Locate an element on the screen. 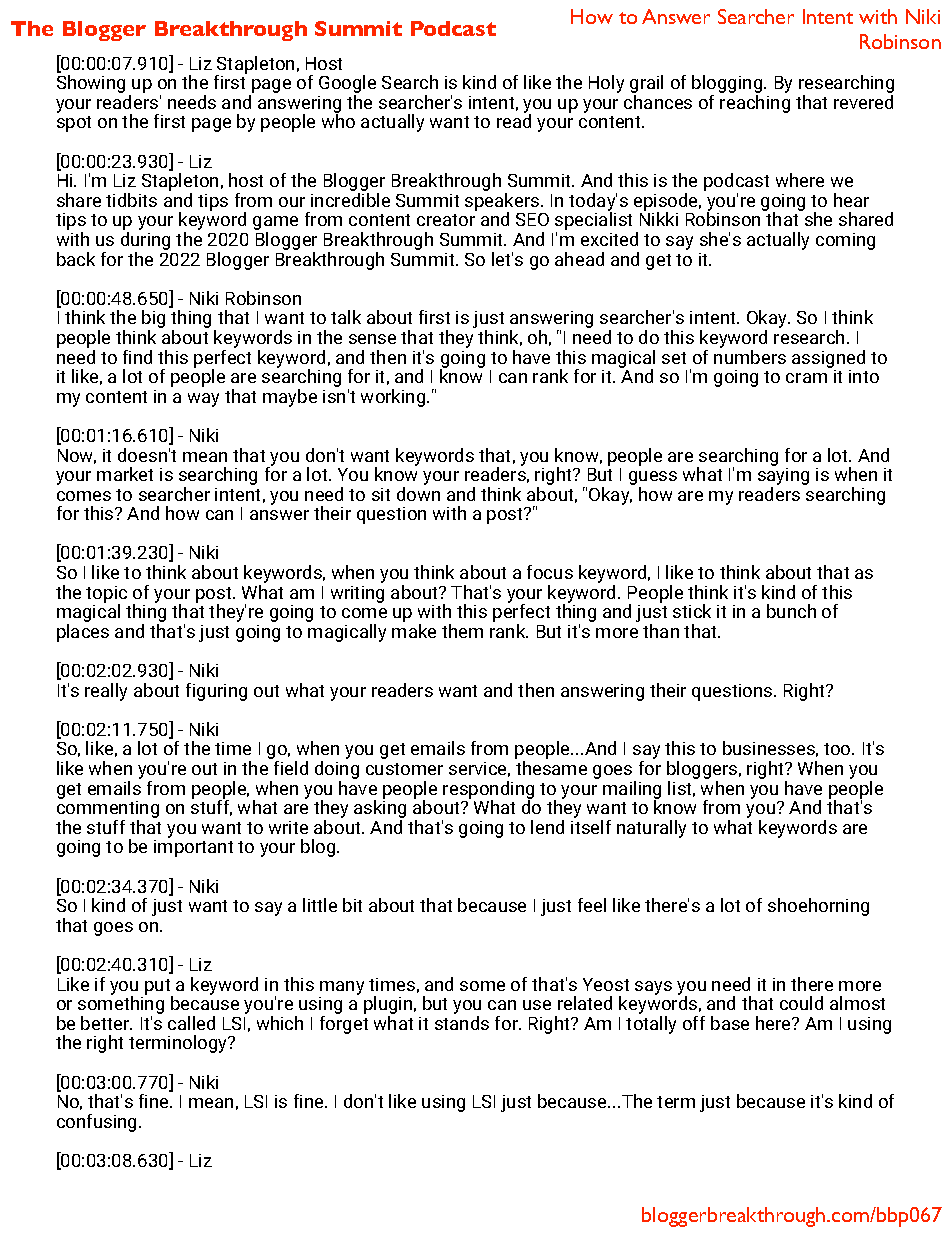 This screenshot has height=1233, width=952. too is located at coordinates (838, 749).
